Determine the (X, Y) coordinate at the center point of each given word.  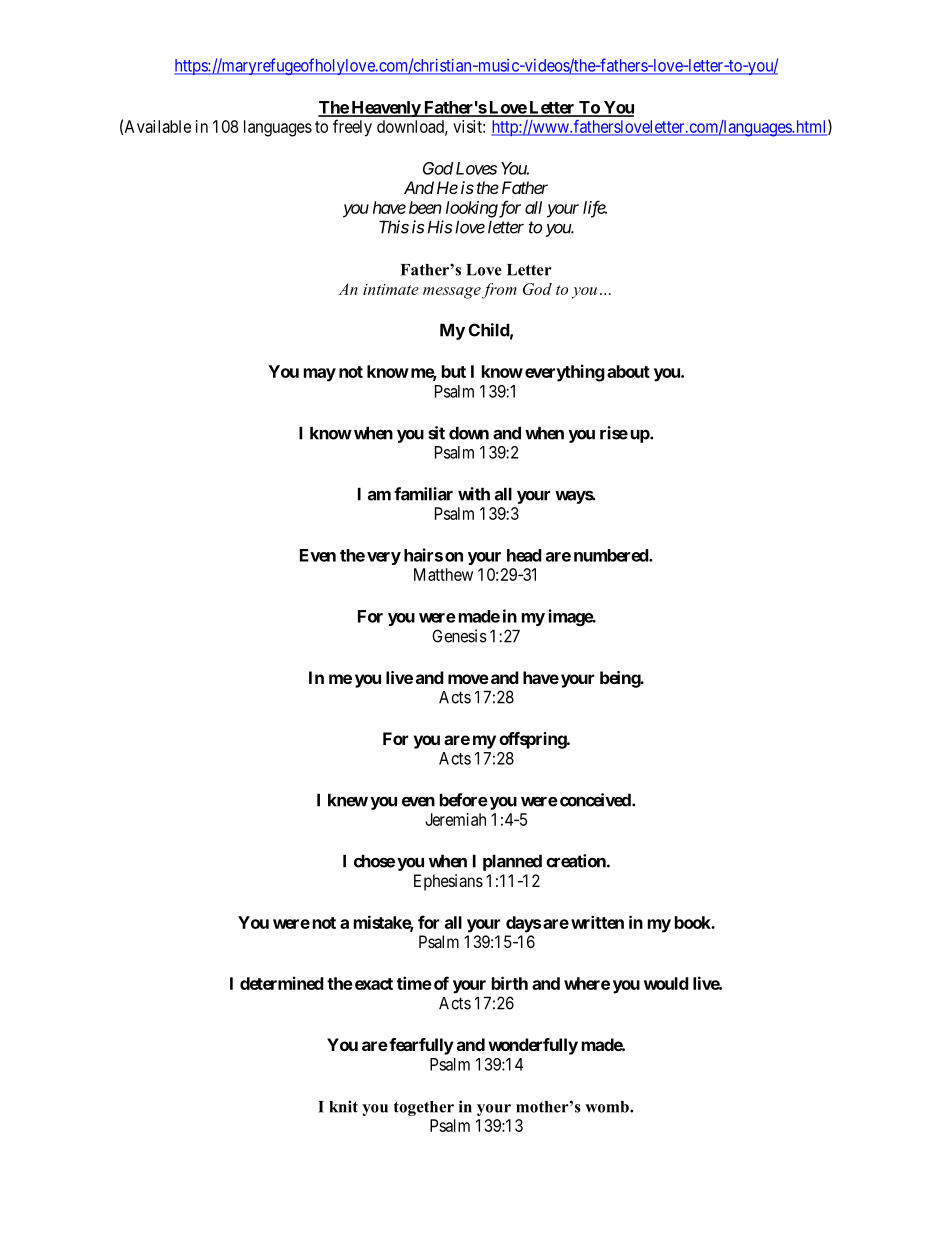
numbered (612, 555)
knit (343, 1106)
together (424, 1108)
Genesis (459, 636)
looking (472, 209)
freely (352, 128)
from (499, 291)
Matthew (443, 574)
